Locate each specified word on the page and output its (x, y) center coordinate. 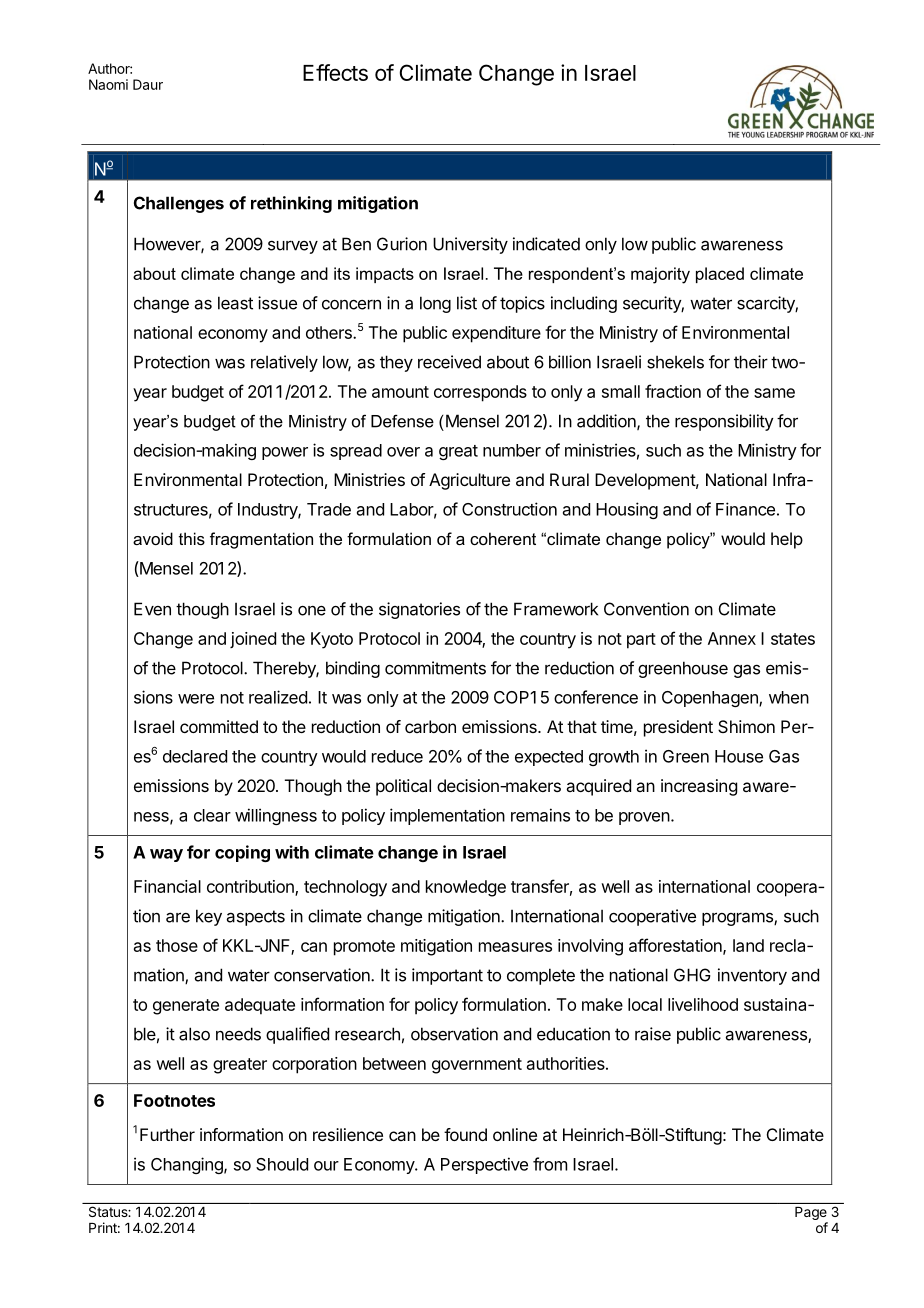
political (403, 787)
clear (212, 815)
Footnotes (174, 1100)
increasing (699, 787)
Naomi (108, 84)
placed (720, 275)
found (465, 1134)
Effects (335, 72)
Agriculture (469, 481)
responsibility (724, 422)
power (285, 453)
